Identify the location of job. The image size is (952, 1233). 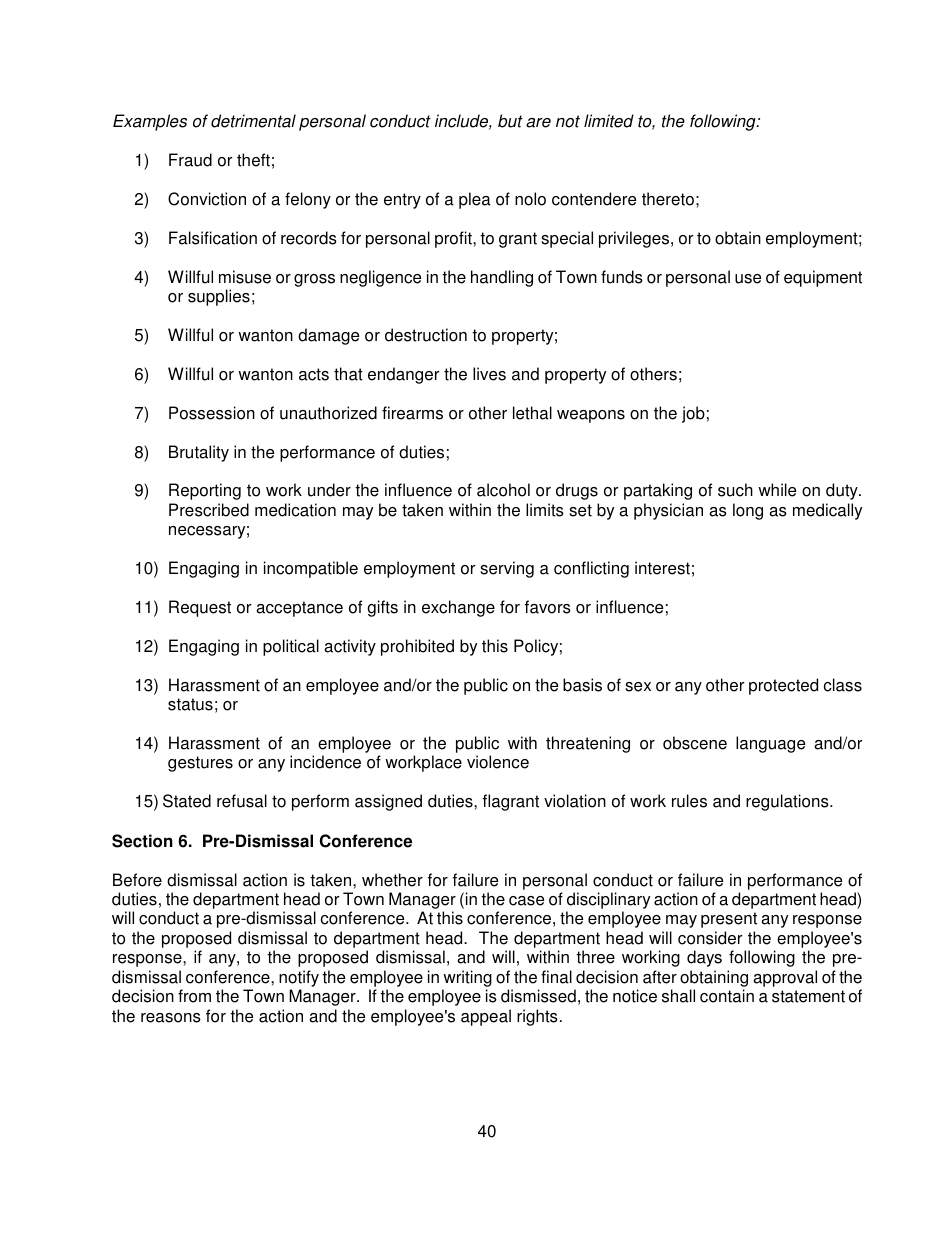
(693, 414).
